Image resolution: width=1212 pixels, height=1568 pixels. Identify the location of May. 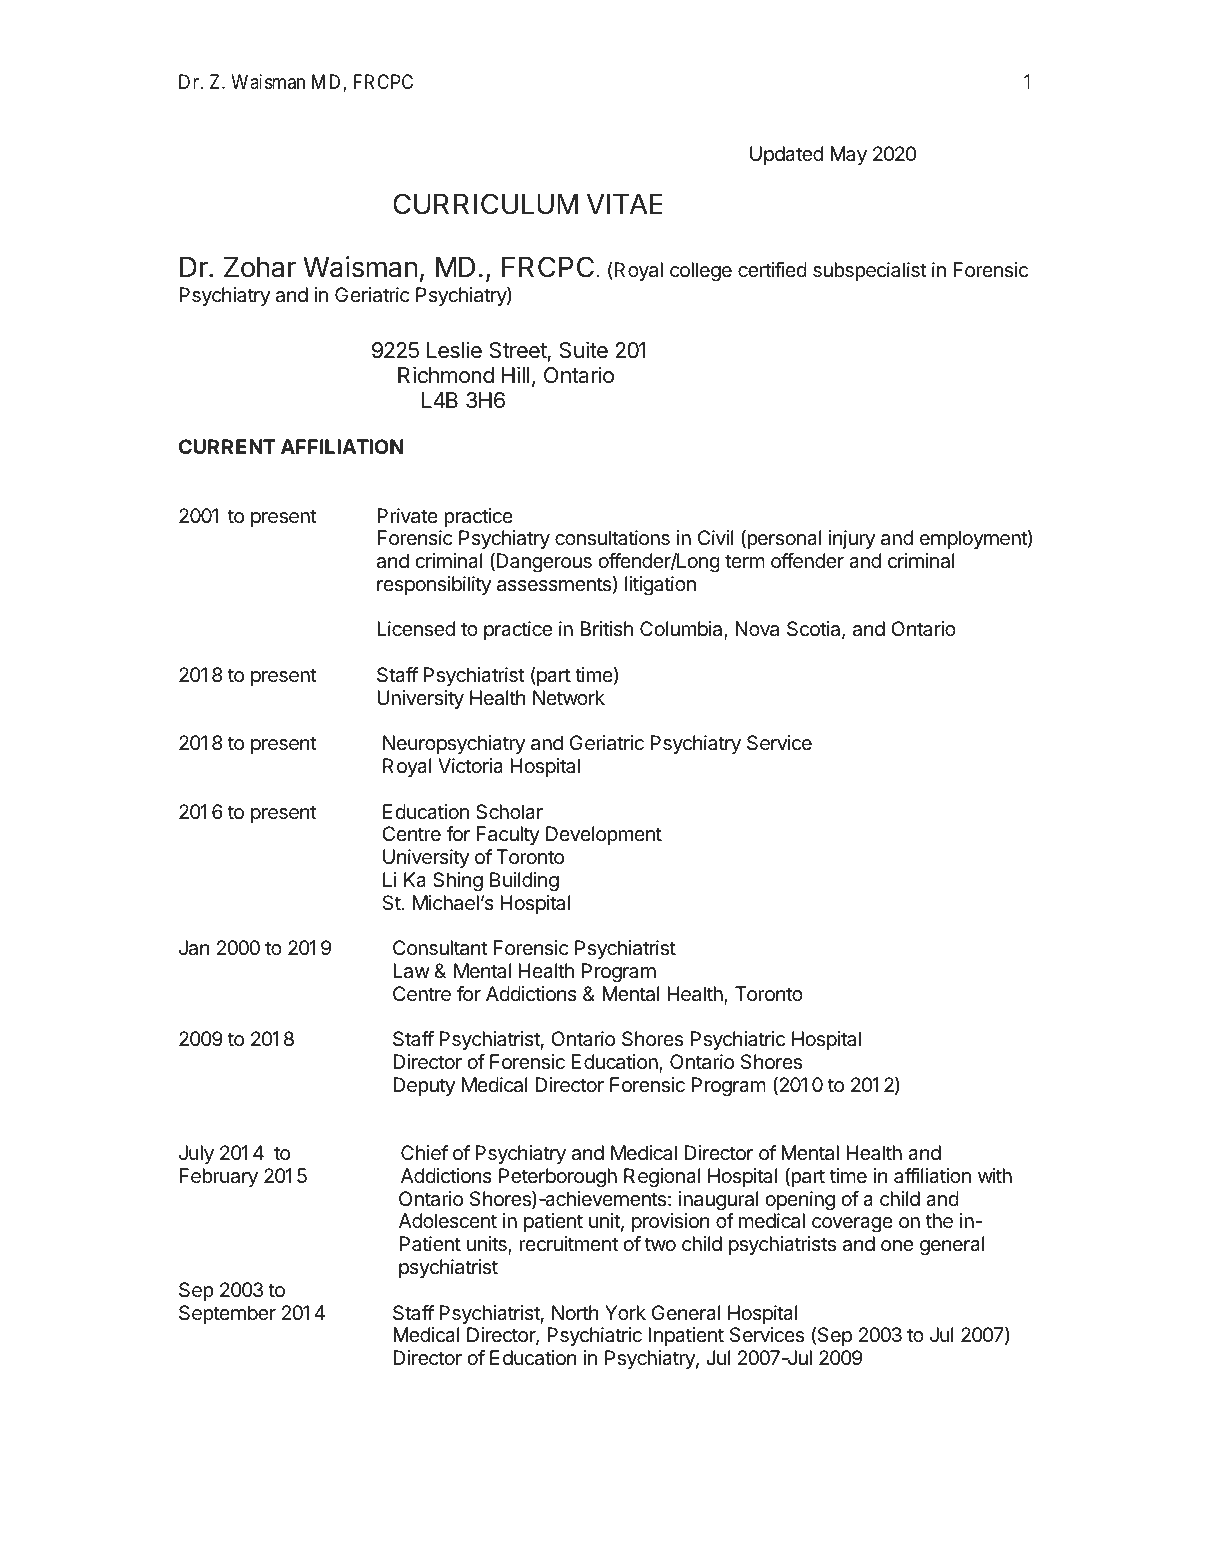
(848, 155).
